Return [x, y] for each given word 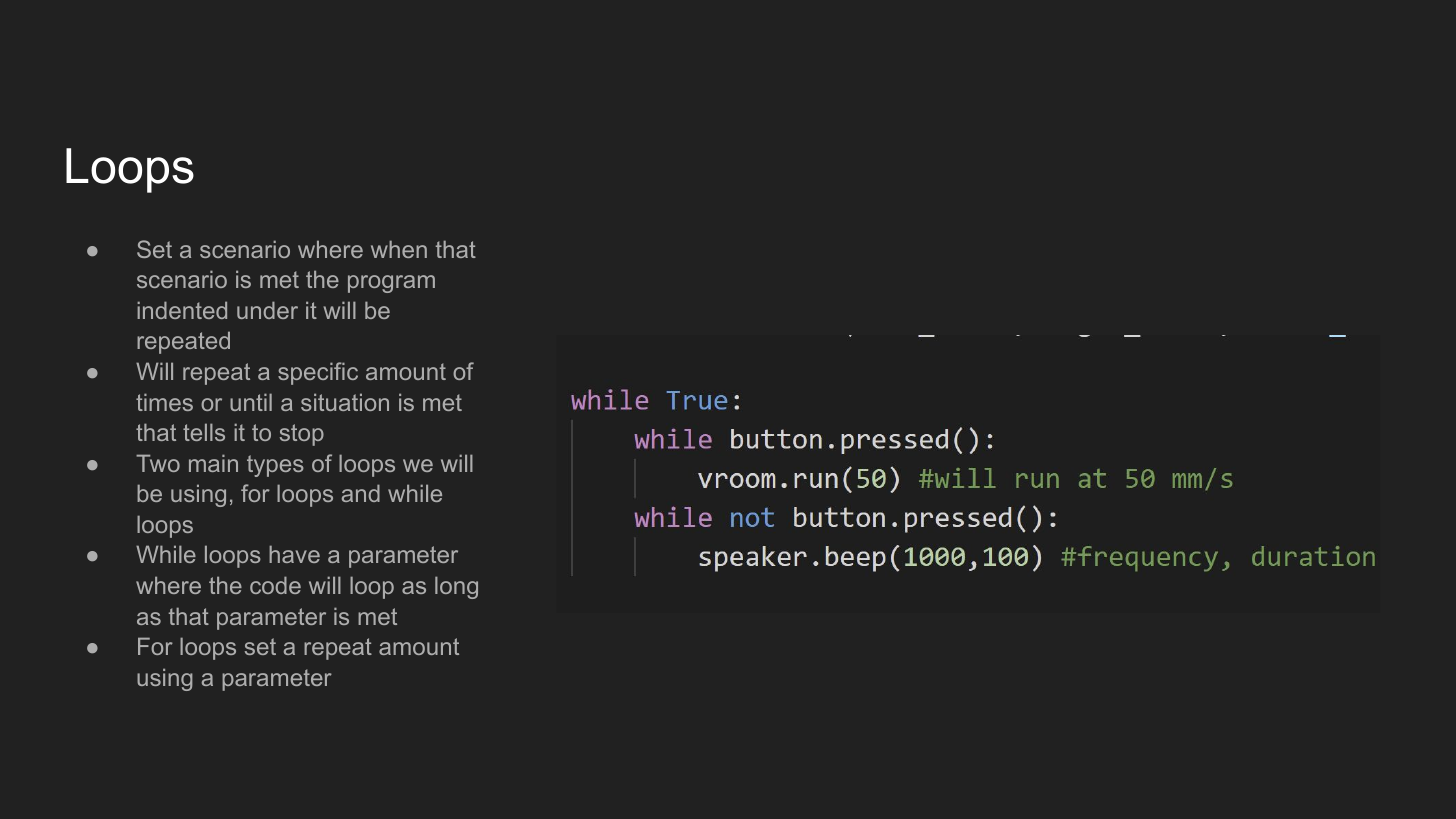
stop [302, 435]
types [275, 466]
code [275, 585]
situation [345, 402]
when [399, 249]
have [294, 554]
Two [158, 463]
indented [182, 310]
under [267, 310]
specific [318, 373]
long [456, 587]
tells [204, 432]
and [361, 493]
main [213, 463]
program [391, 284]
